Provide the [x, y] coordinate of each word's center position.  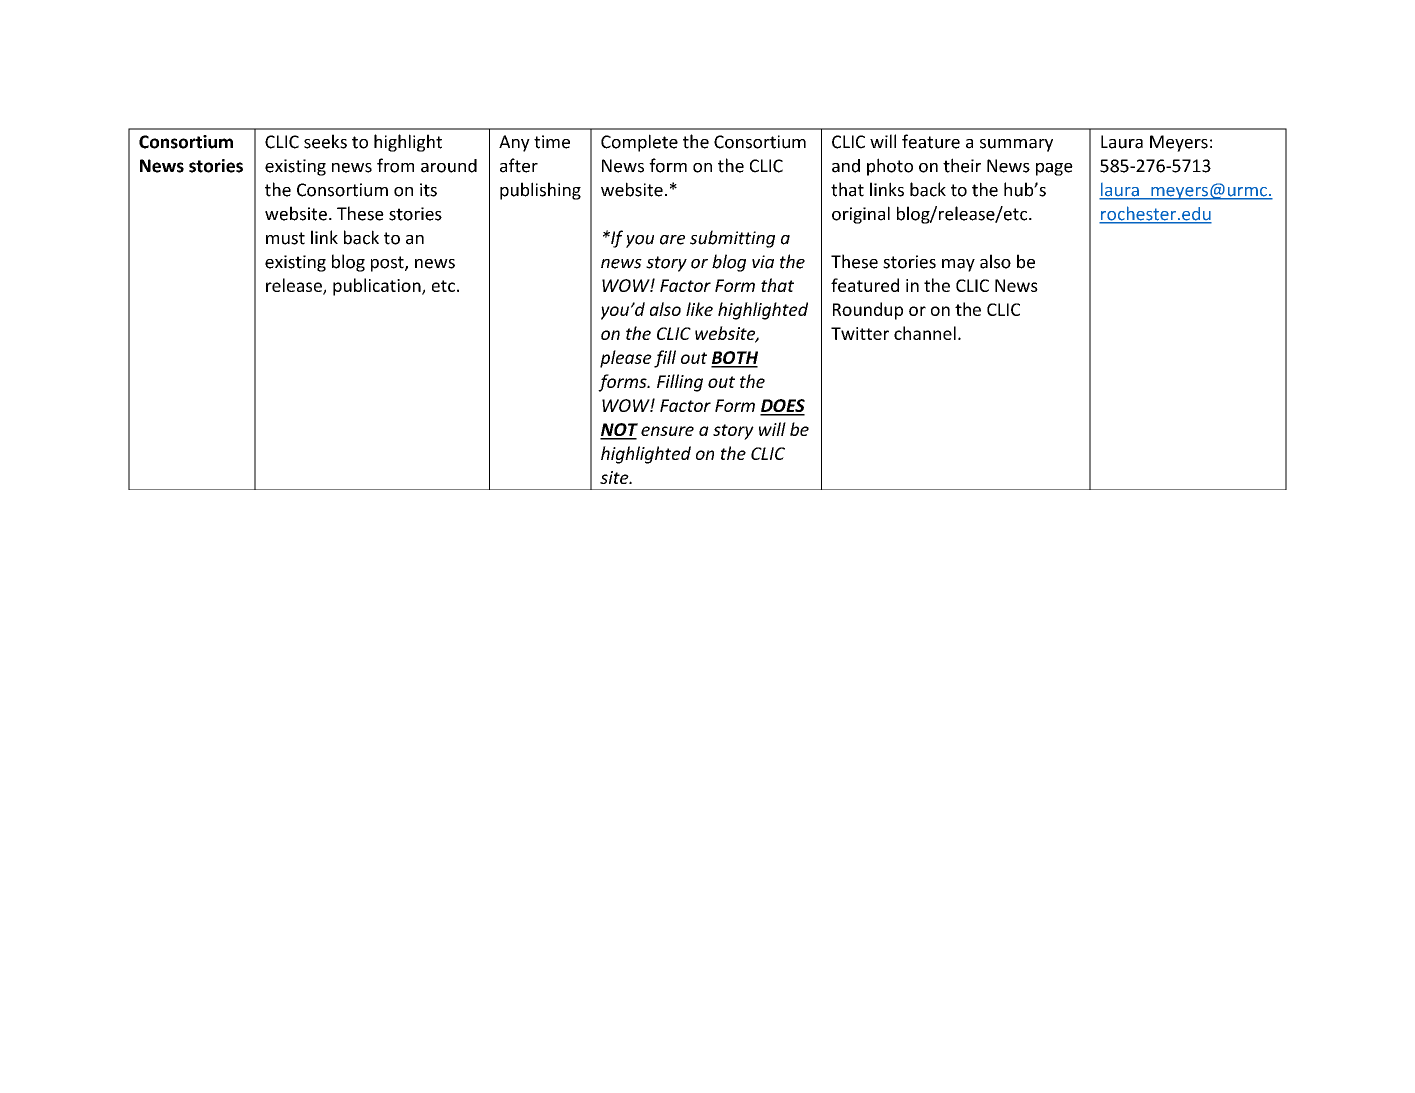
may [958, 265]
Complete [639, 143]
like [699, 309]
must [285, 238]
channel [925, 333]
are [672, 240]
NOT [619, 431]
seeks [325, 141]
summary [1016, 145]
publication [378, 287]
